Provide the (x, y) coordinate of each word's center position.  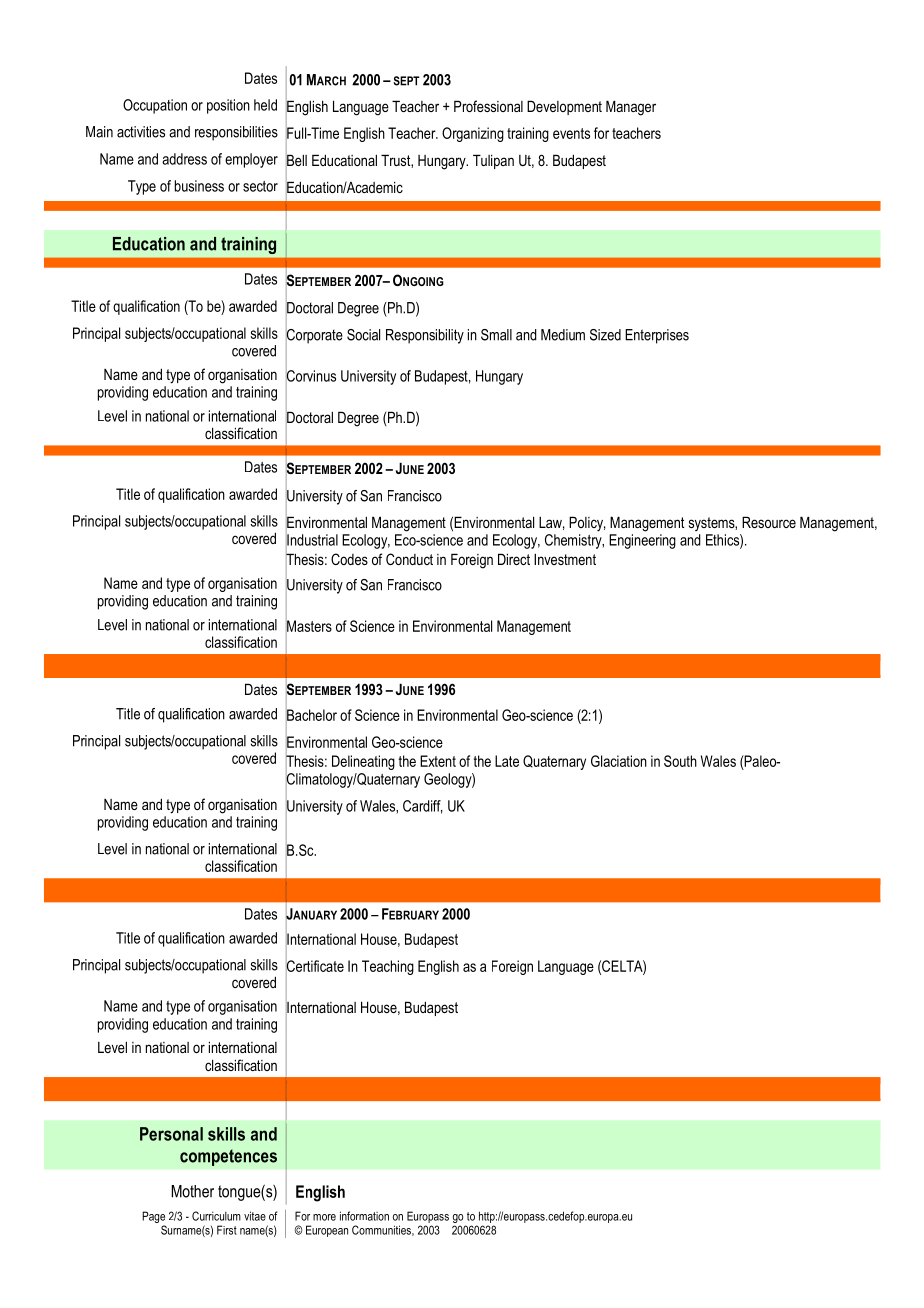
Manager (631, 108)
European (327, 1231)
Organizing (473, 134)
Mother (192, 1191)
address (184, 159)
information (364, 1216)
